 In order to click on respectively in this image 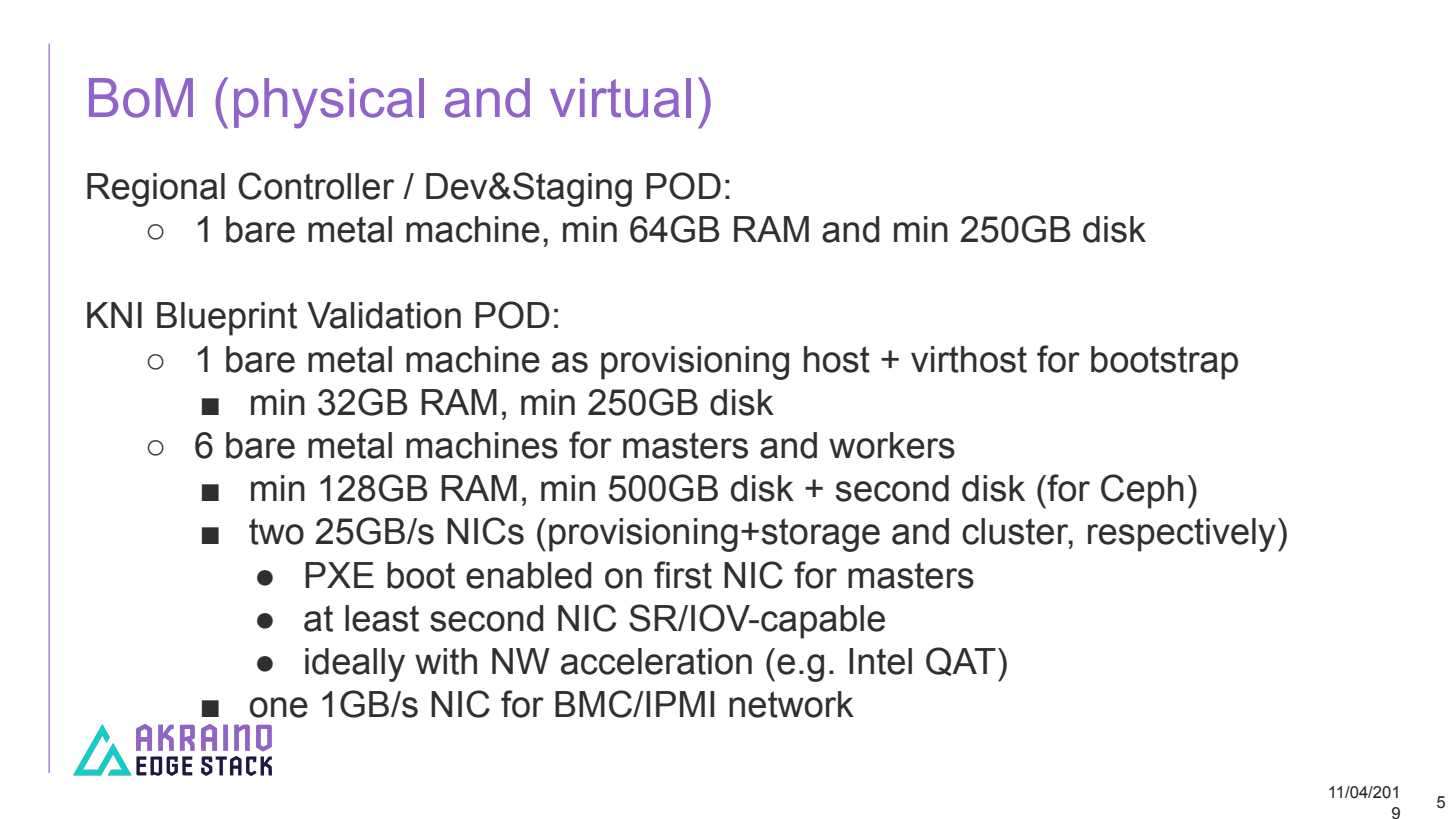, I will do `click(1182, 535)`.
